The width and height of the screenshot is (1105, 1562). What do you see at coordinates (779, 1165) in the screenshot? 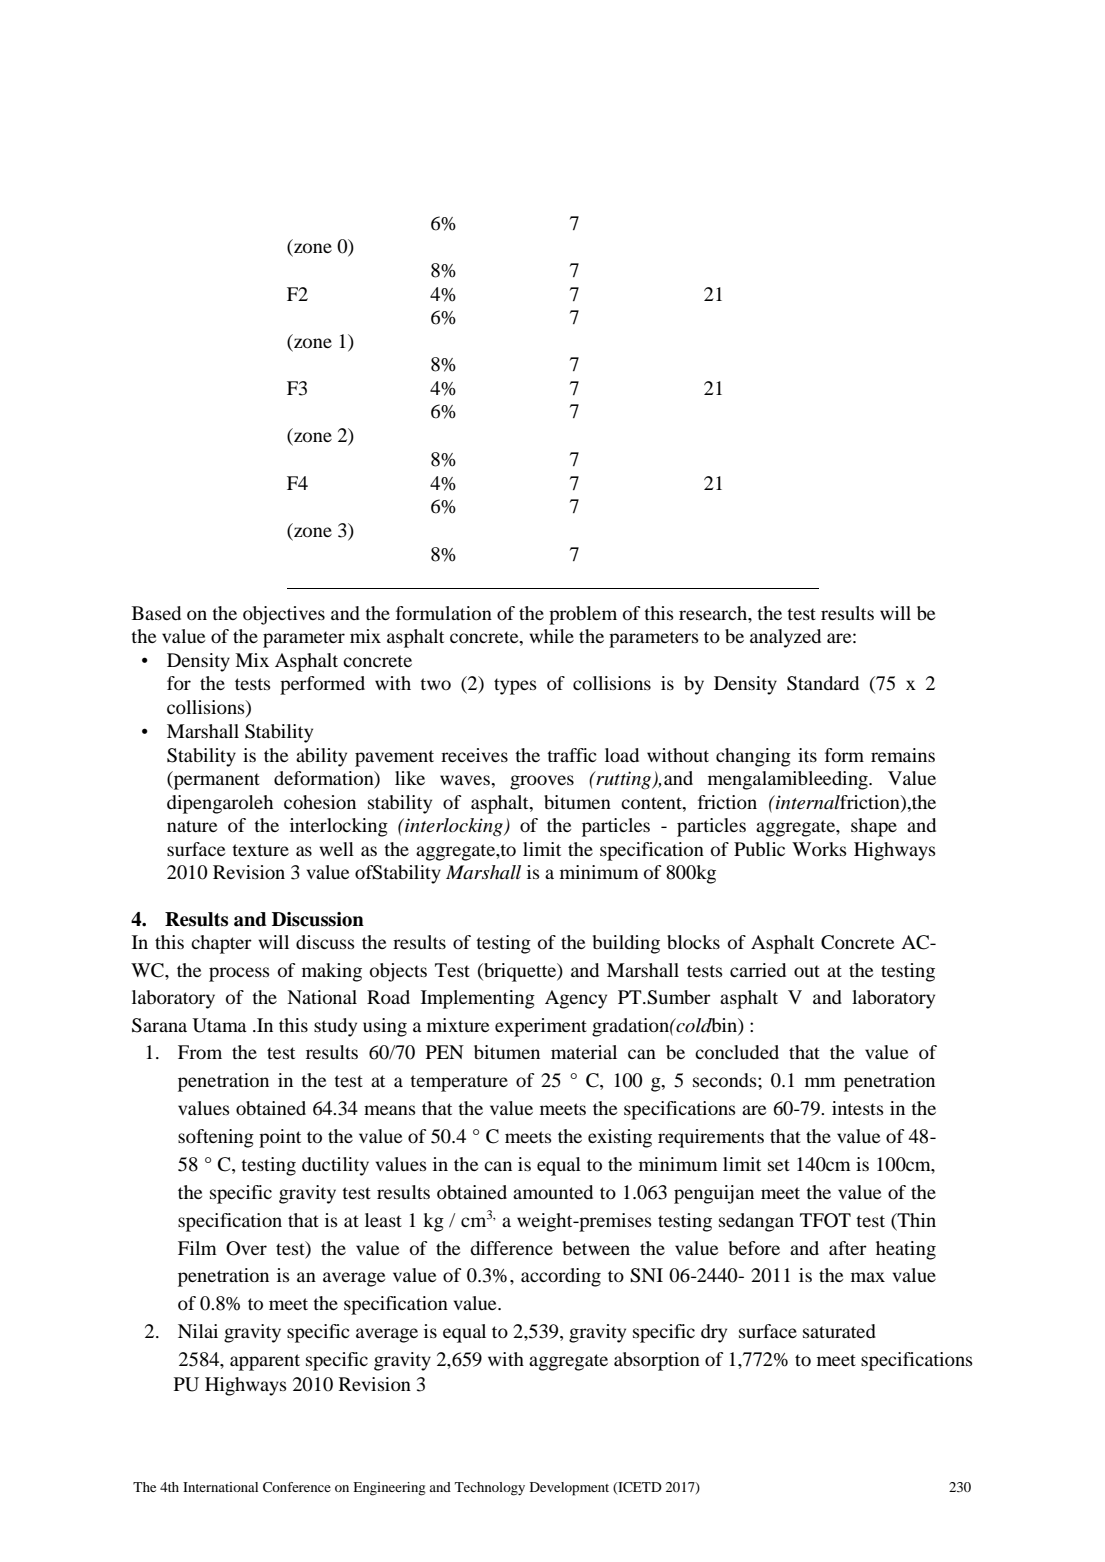
I see `set` at bounding box center [779, 1165].
